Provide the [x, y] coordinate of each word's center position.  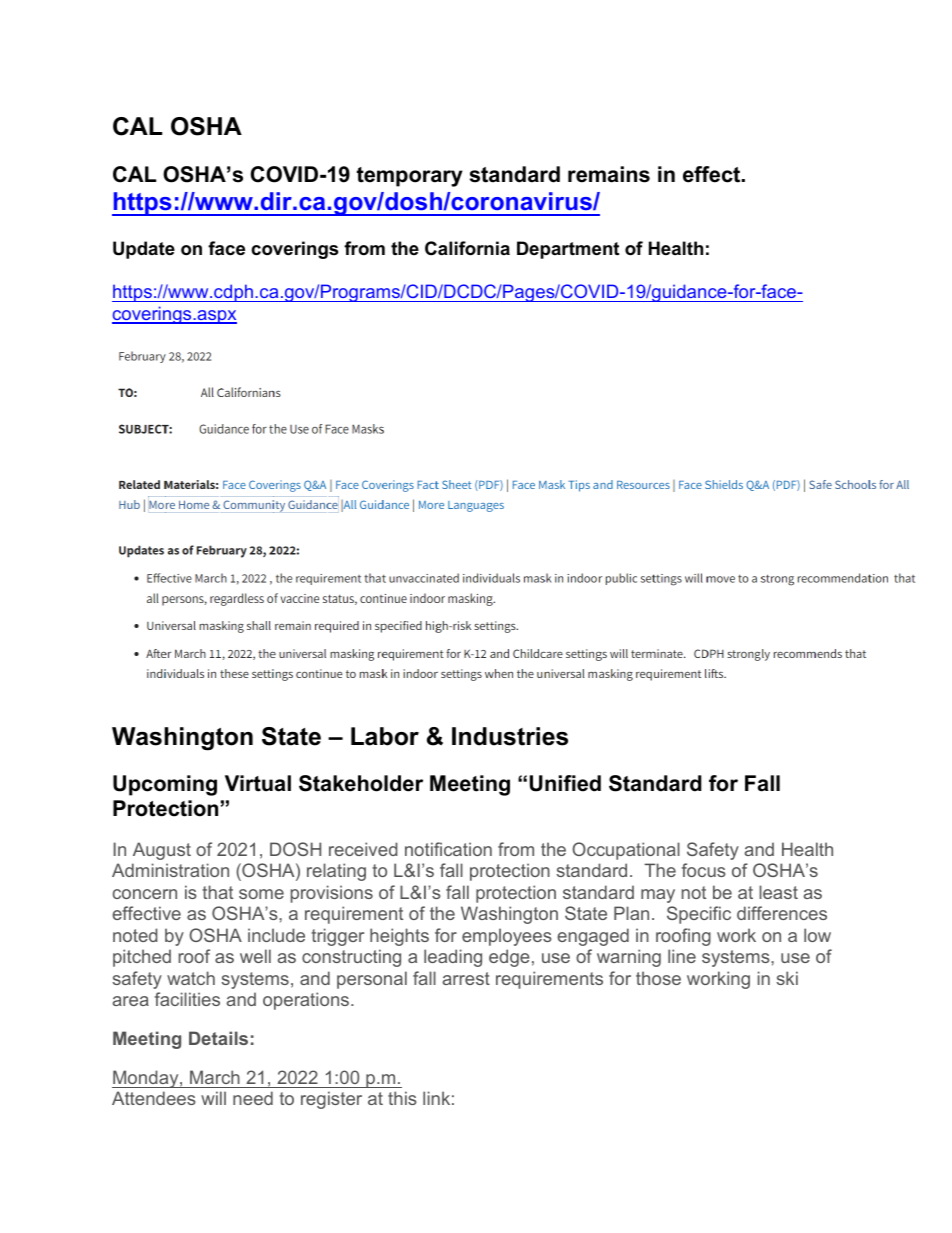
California [467, 248]
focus [704, 870]
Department [568, 250]
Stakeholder [361, 783]
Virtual [258, 783]
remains [609, 174]
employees [507, 937]
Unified [565, 783]
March [215, 1077]
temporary [410, 177]
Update [144, 250]
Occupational [626, 851]
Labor [385, 736]
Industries [510, 736]
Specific [699, 915]
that [217, 892]
